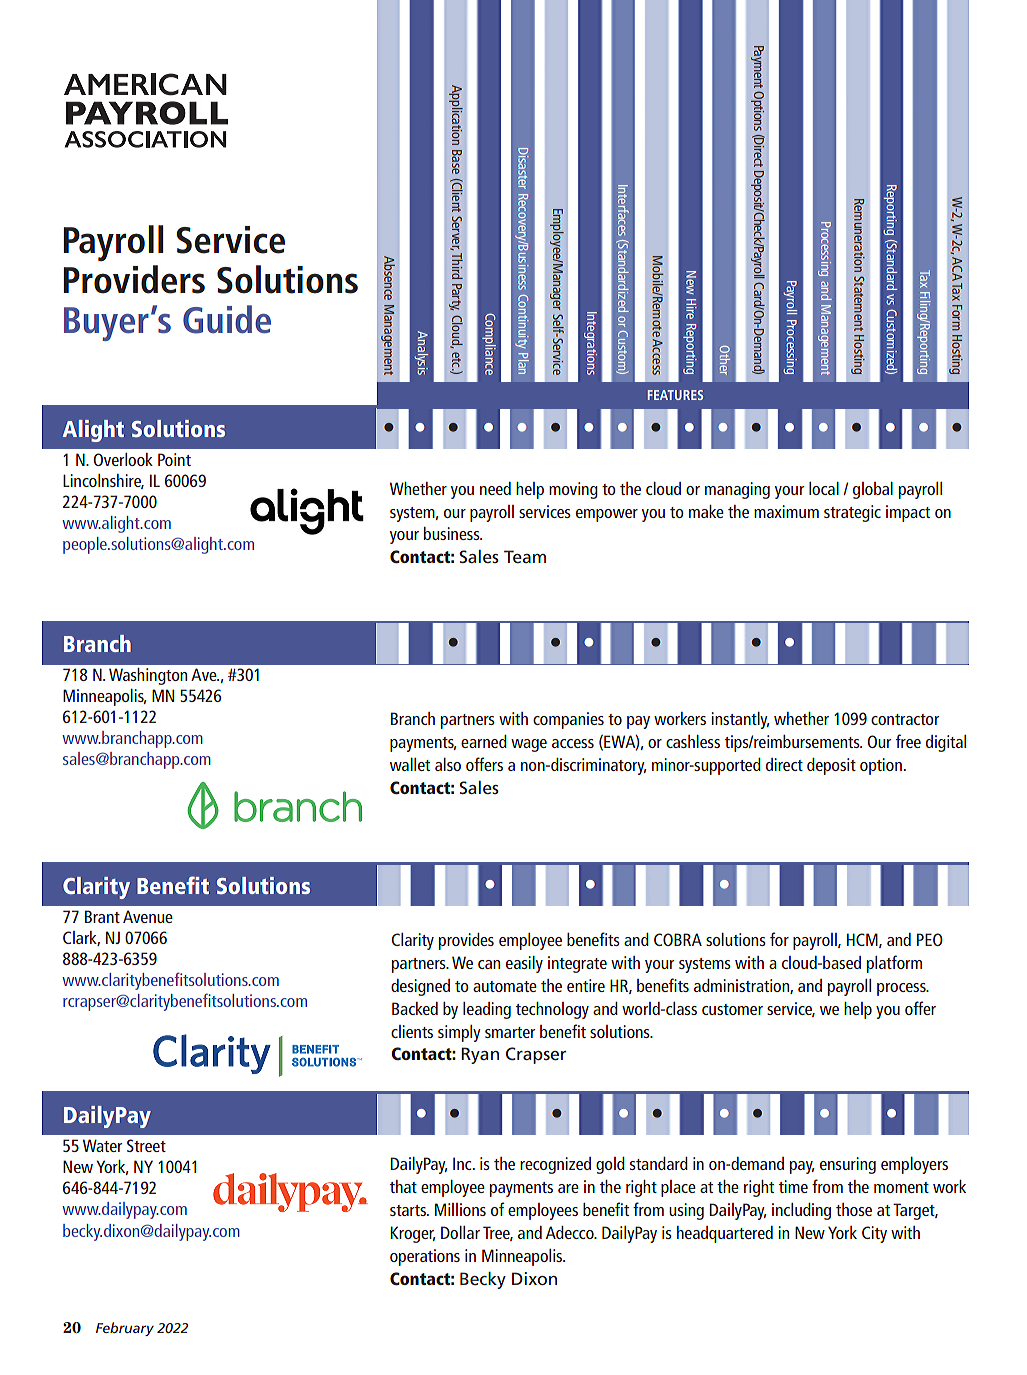 The height and width of the screenshot is (1375, 1027). What do you see at coordinates (675, 395) in the screenshot?
I see `FEATURES` at bounding box center [675, 395].
